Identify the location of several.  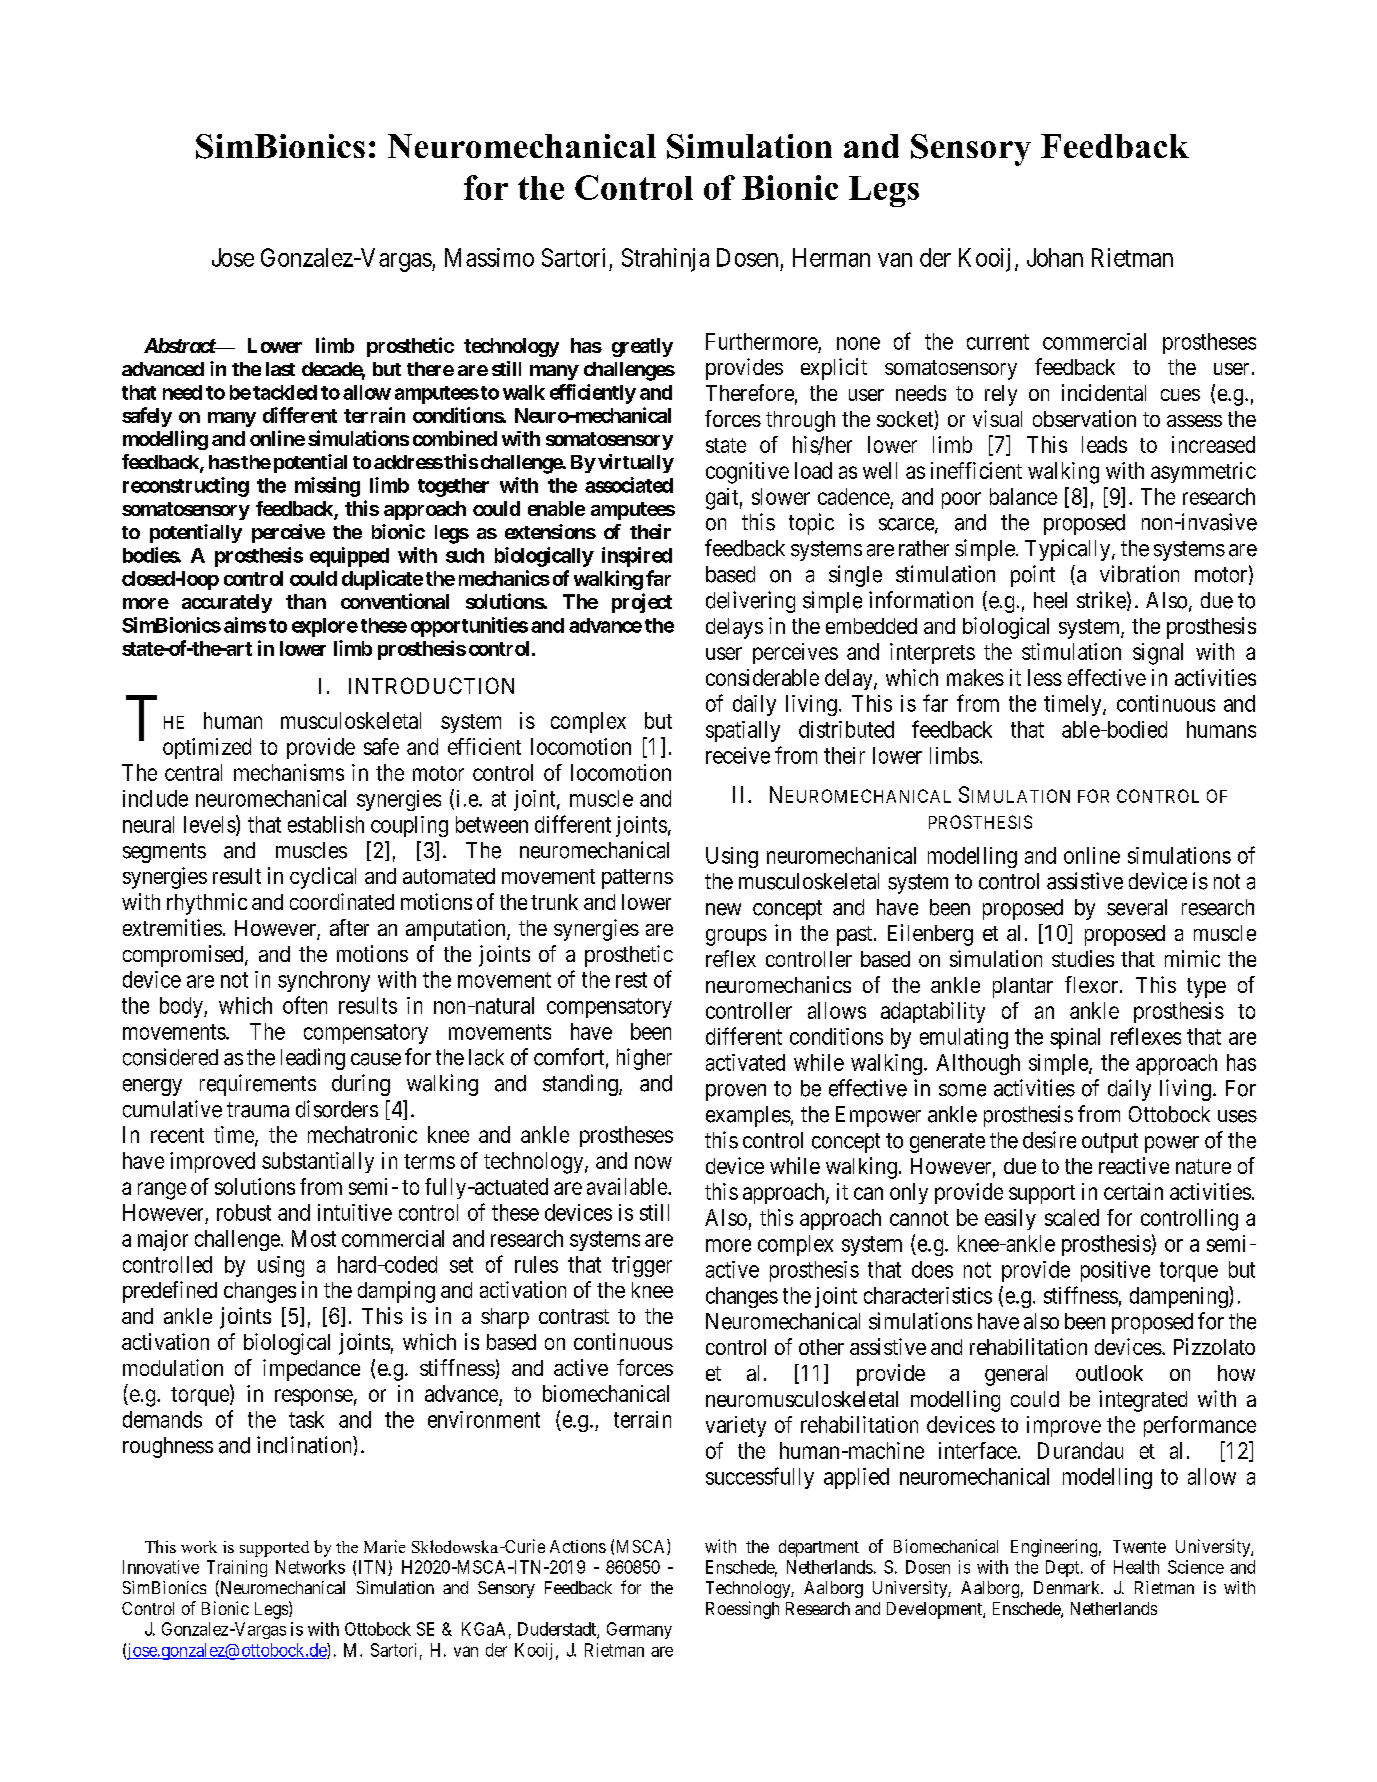
(1137, 907).
